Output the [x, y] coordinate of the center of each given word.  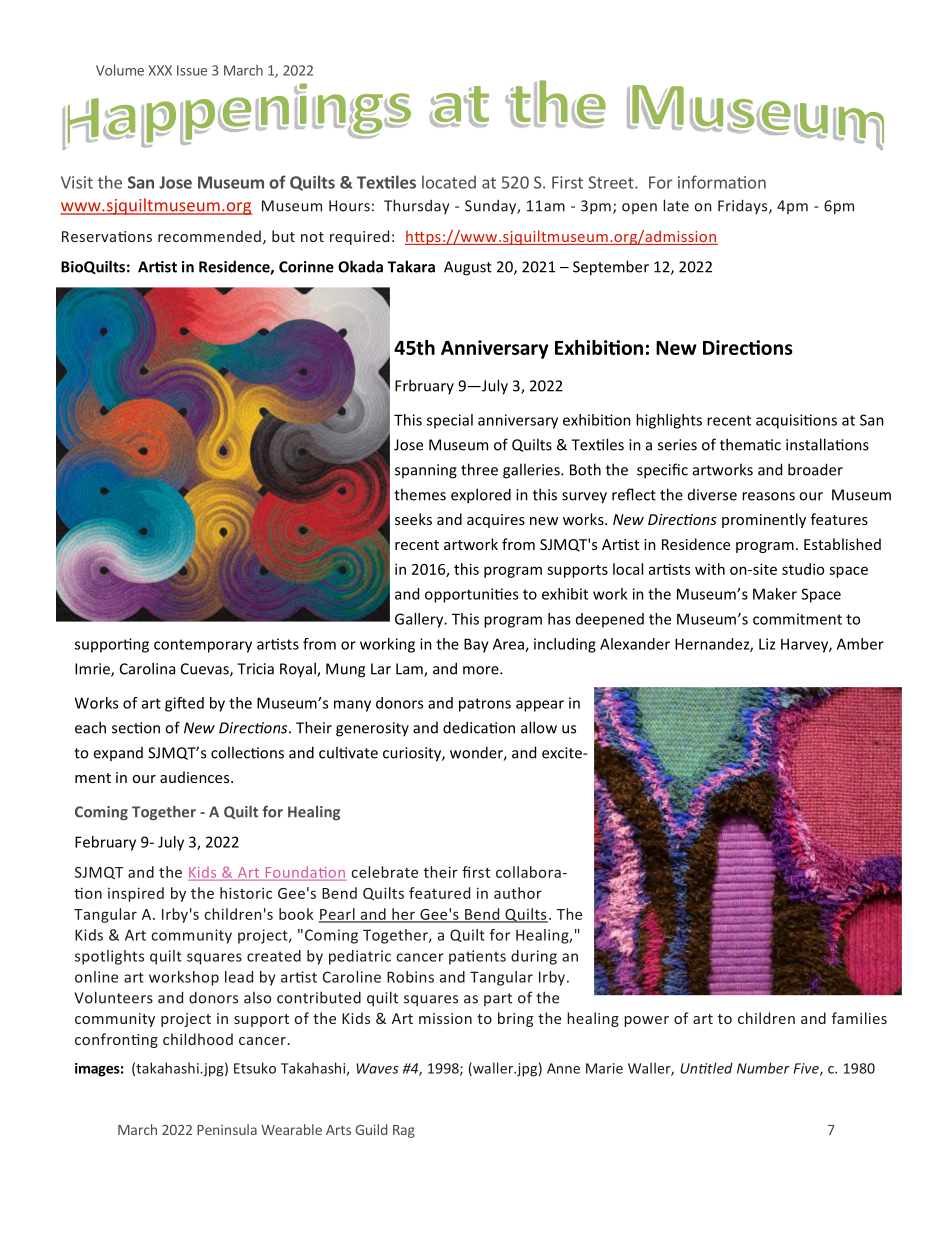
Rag [404, 1131]
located [449, 182]
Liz [767, 644]
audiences [196, 777]
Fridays [744, 206]
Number [763, 1068]
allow [539, 727]
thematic [750, 444]
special [450, 421]
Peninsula [227, 1129]
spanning [426, 471]
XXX [160, 70]
